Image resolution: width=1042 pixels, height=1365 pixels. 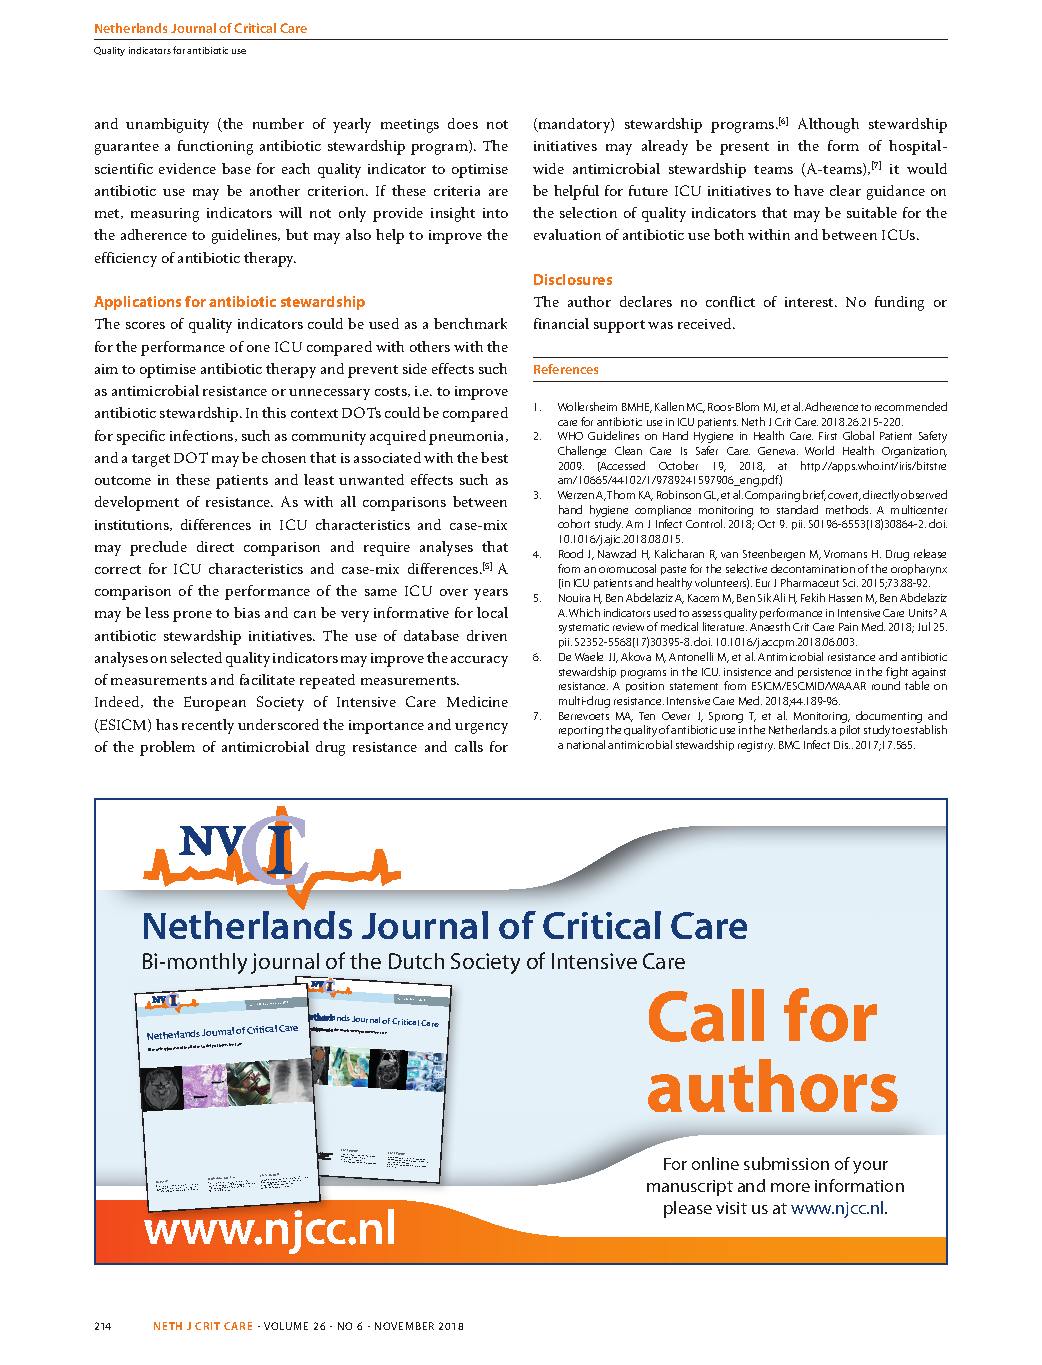 I want to click on problem, so click(x=167, y=748).
